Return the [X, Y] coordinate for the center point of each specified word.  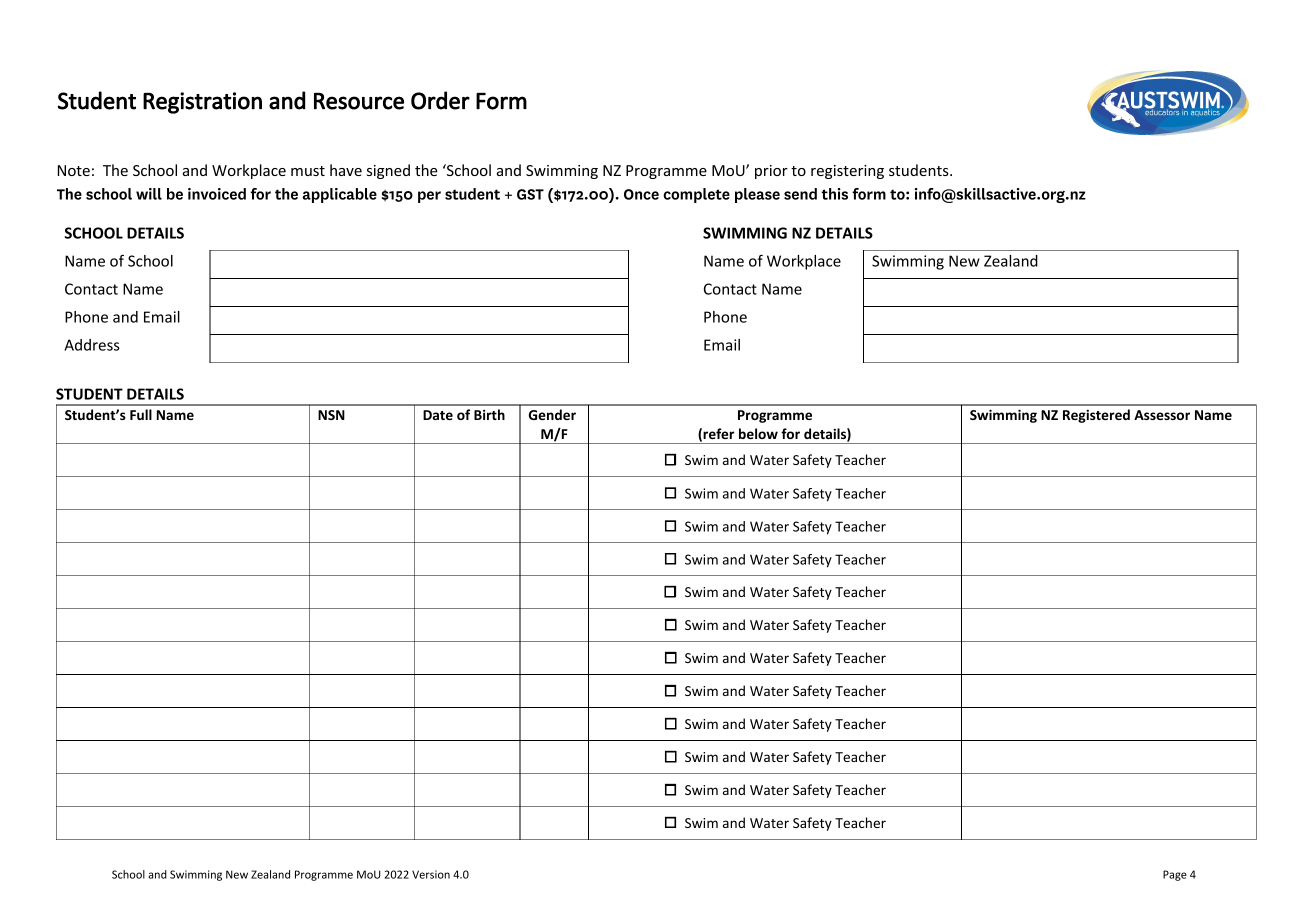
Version [431, 874]
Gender [552, 414]
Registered [1096, 416]
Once [641, 194]
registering [847, 172]
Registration [202, 103]
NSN [331, 415]
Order [440, 100]
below [758, 433]
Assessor [1162, 415]
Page [1175, 875]
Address [92, 345]
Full [141, 414]
